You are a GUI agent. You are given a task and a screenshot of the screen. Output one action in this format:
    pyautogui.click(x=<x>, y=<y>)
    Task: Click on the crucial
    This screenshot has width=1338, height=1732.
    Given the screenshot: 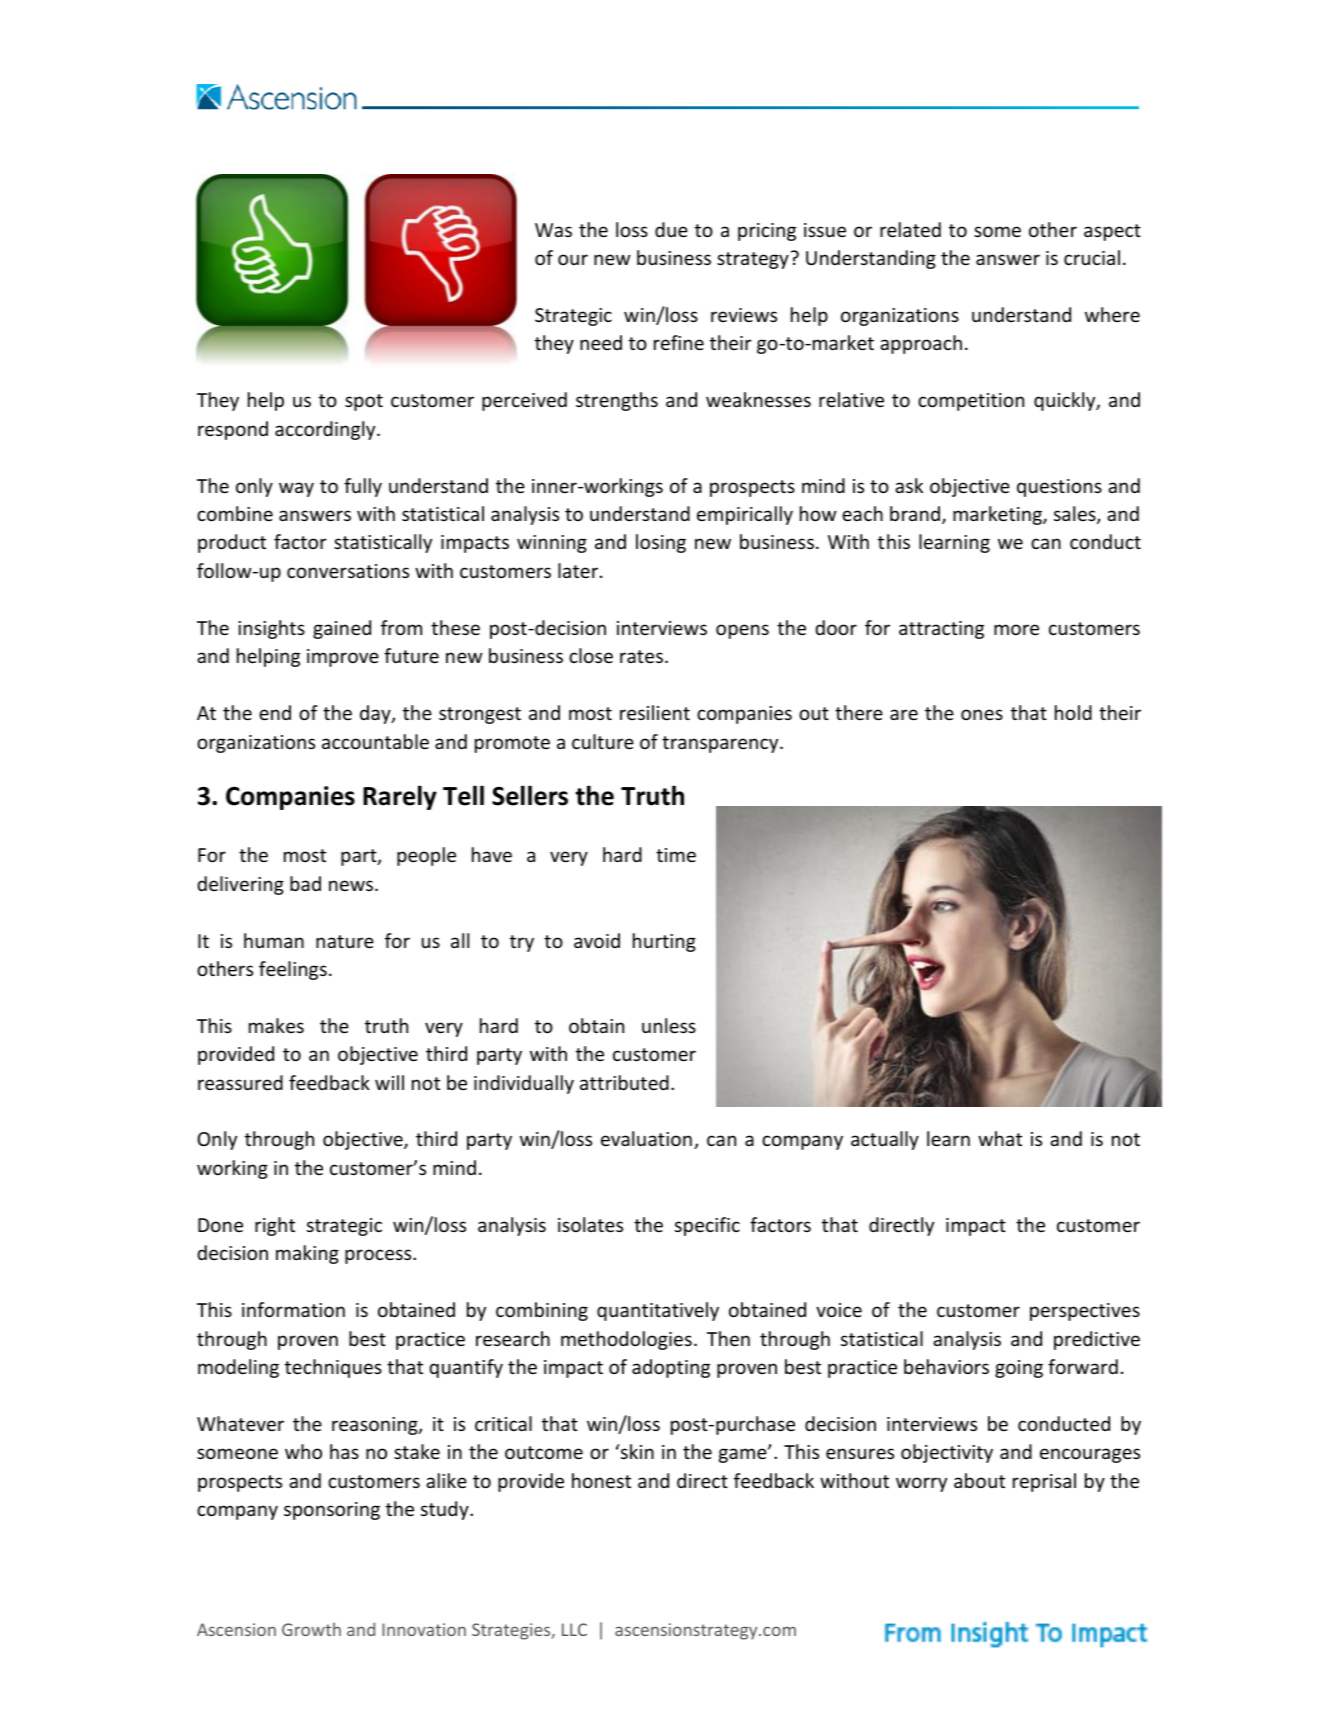 What is the action you would take?
    pyautogui.click(x=1092, y=257)
